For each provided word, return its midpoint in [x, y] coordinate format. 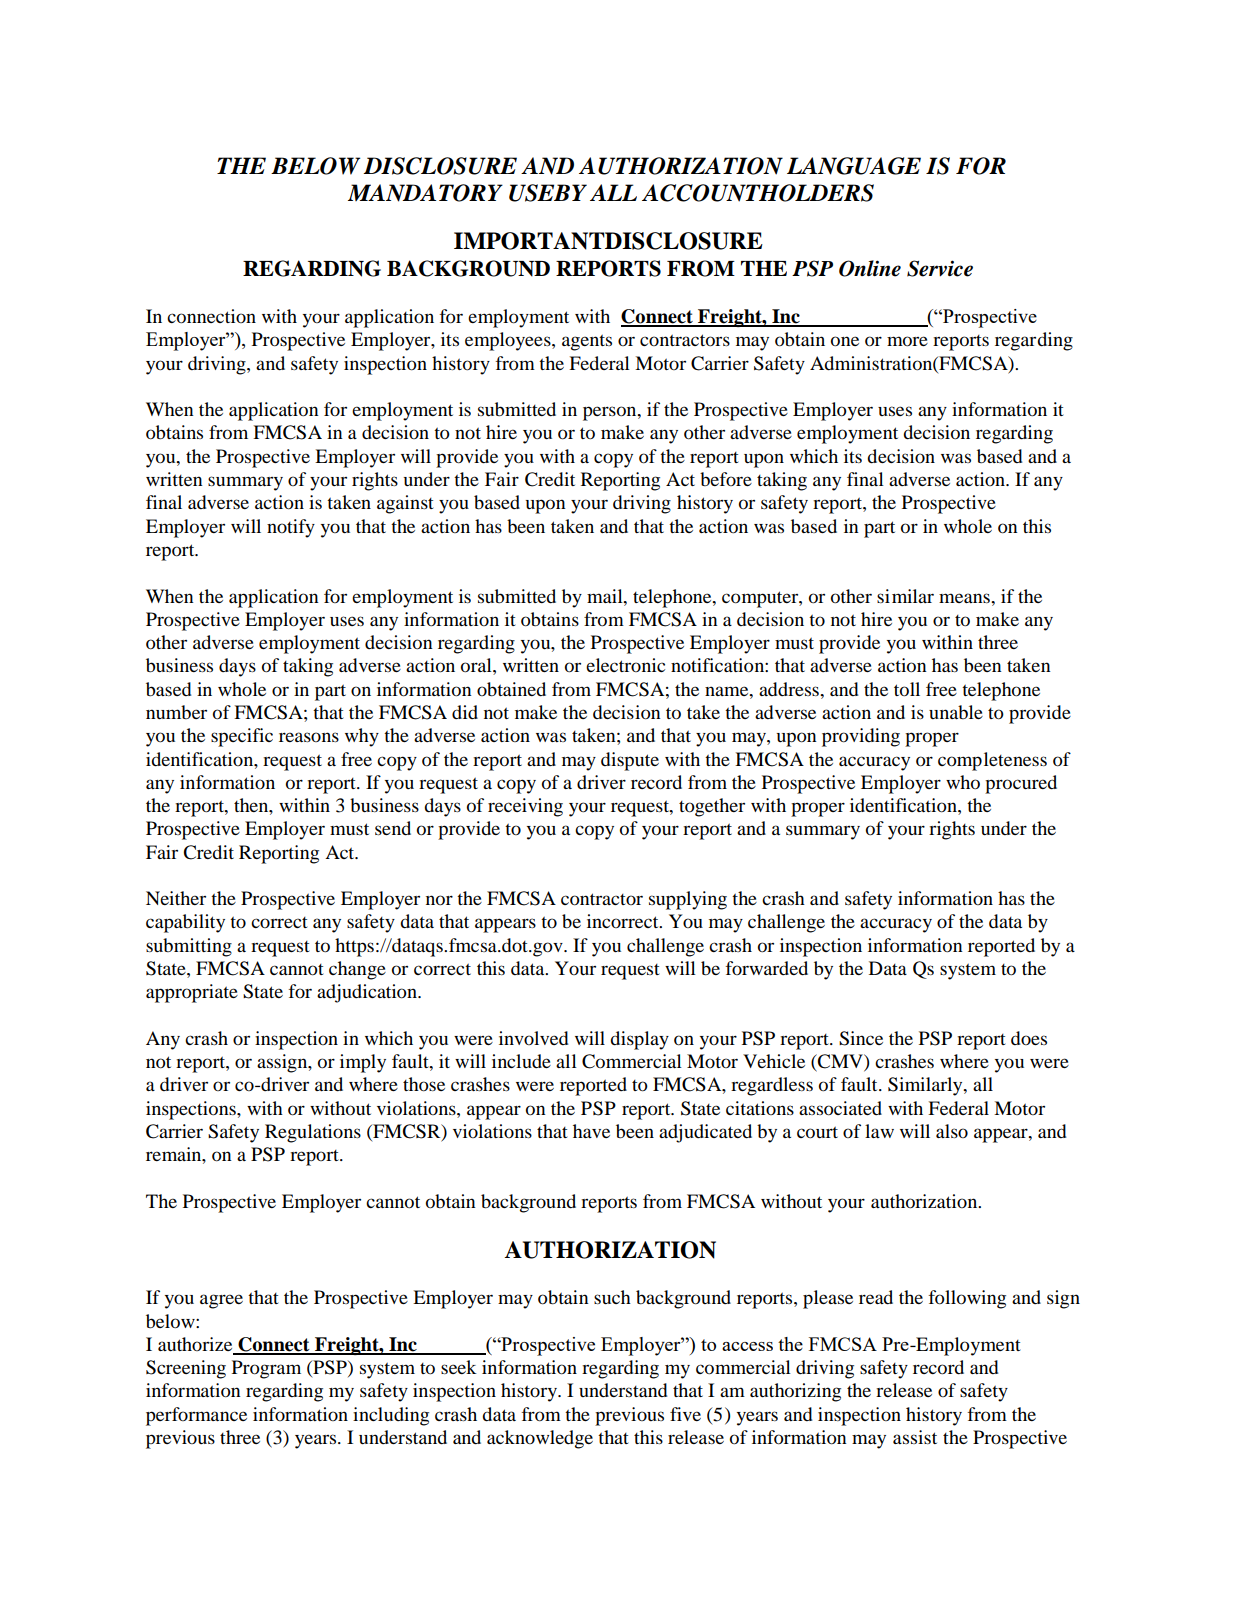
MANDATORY [425, 193]
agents [587, 342]
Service [940, 268]
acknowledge [540, 1439]
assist [915, 1437]
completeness [992, 761]
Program [266, 1369]
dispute [630, 761]
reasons [309, 737]
